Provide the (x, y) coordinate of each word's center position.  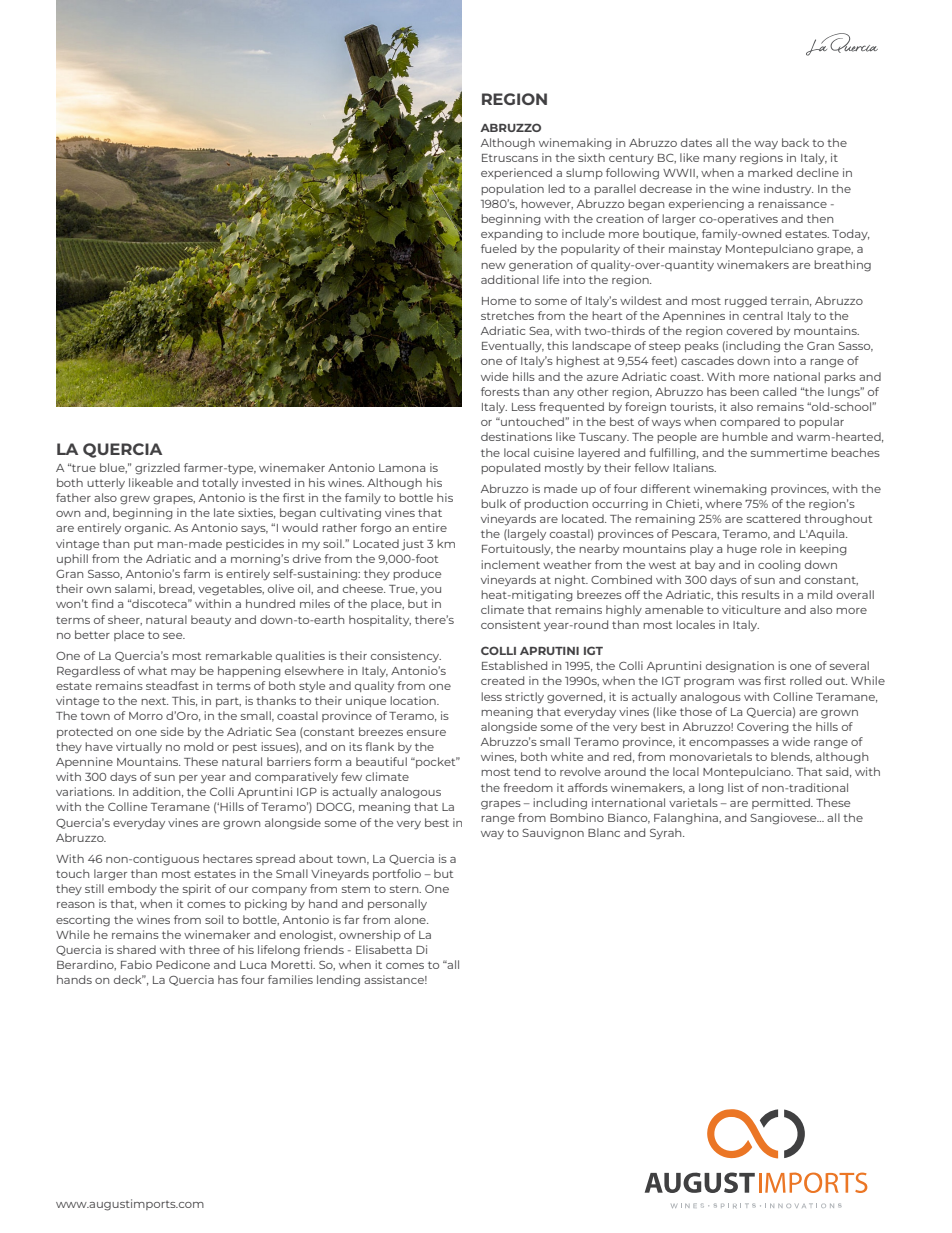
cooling (779, 566)
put (143, 545)
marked (770, 172)
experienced (516, 173)
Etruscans (510, 158)
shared (136, 949)
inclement (510, 564)
